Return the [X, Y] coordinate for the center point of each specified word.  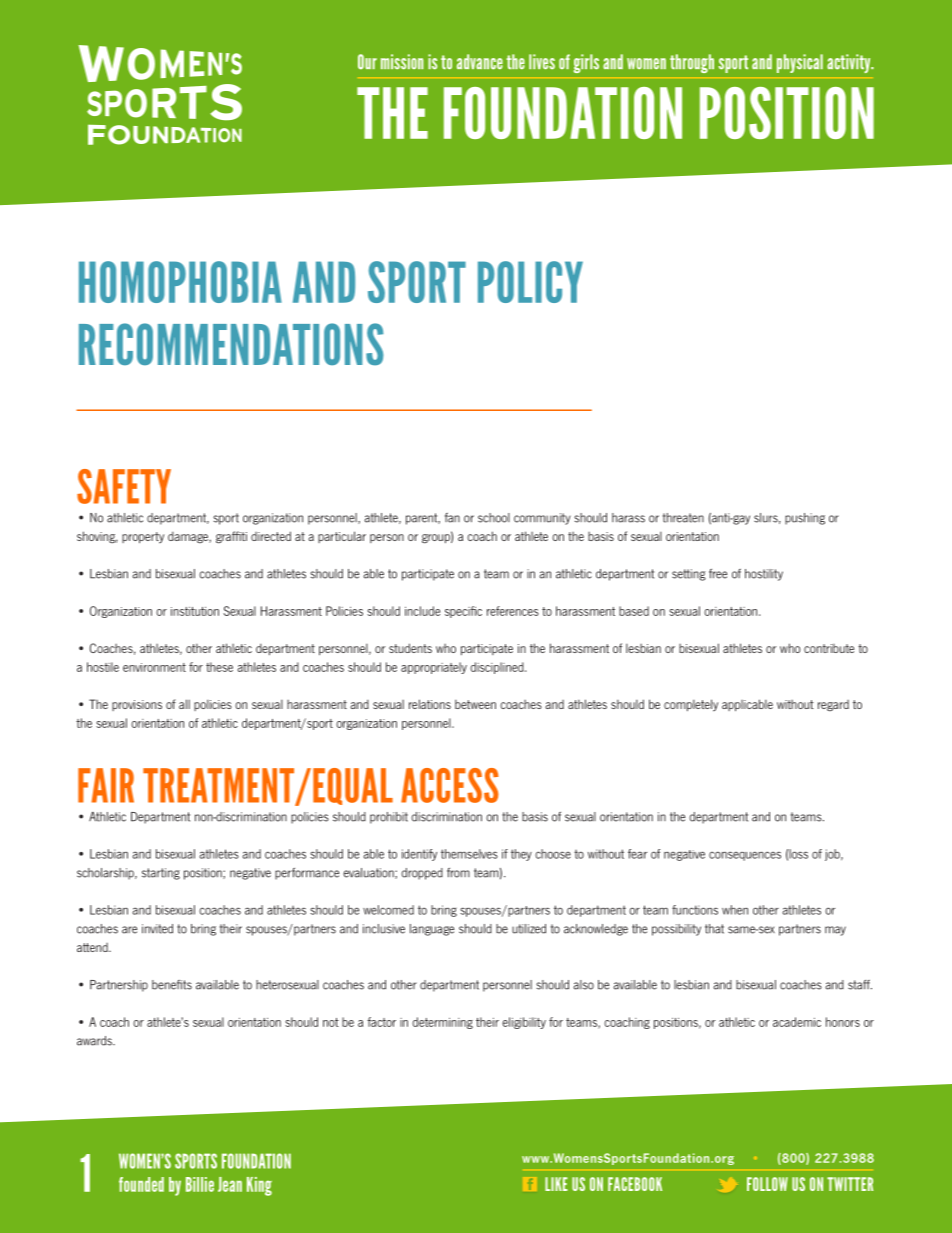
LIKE [556, 1184]
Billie [200, 1184]
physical [800, 63]
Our [367, 62]
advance [480, 62]
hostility [764, 575]
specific [463, 612]
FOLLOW [767, 1184]
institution [195, 611]
